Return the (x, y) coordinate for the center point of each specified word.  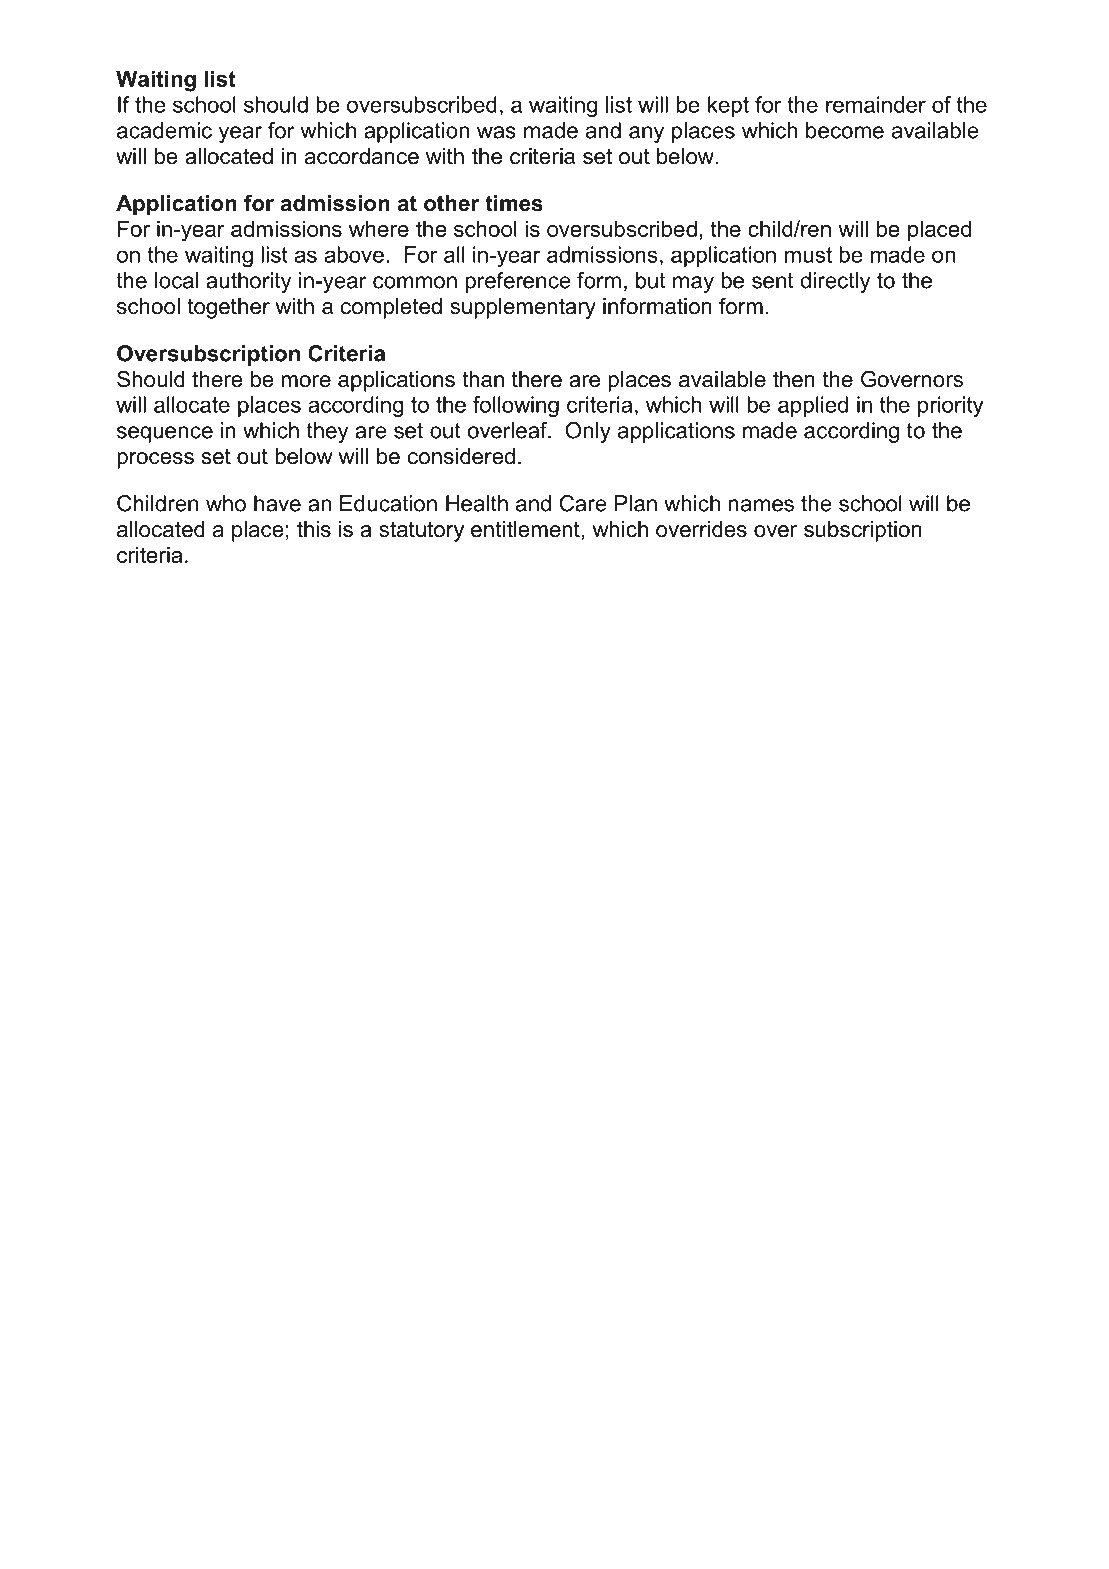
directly (835, 282)
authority (248, 282)
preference (518, 282)
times (514, 203)
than (483, 379)
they (327, 432)
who (226, 503)
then (794, 379)
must (808, 255)
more (306, 381)
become (845, 130)
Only (588, 432)
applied (813, 406)
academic (164, 130)
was (496, 132)
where (379, 228)
